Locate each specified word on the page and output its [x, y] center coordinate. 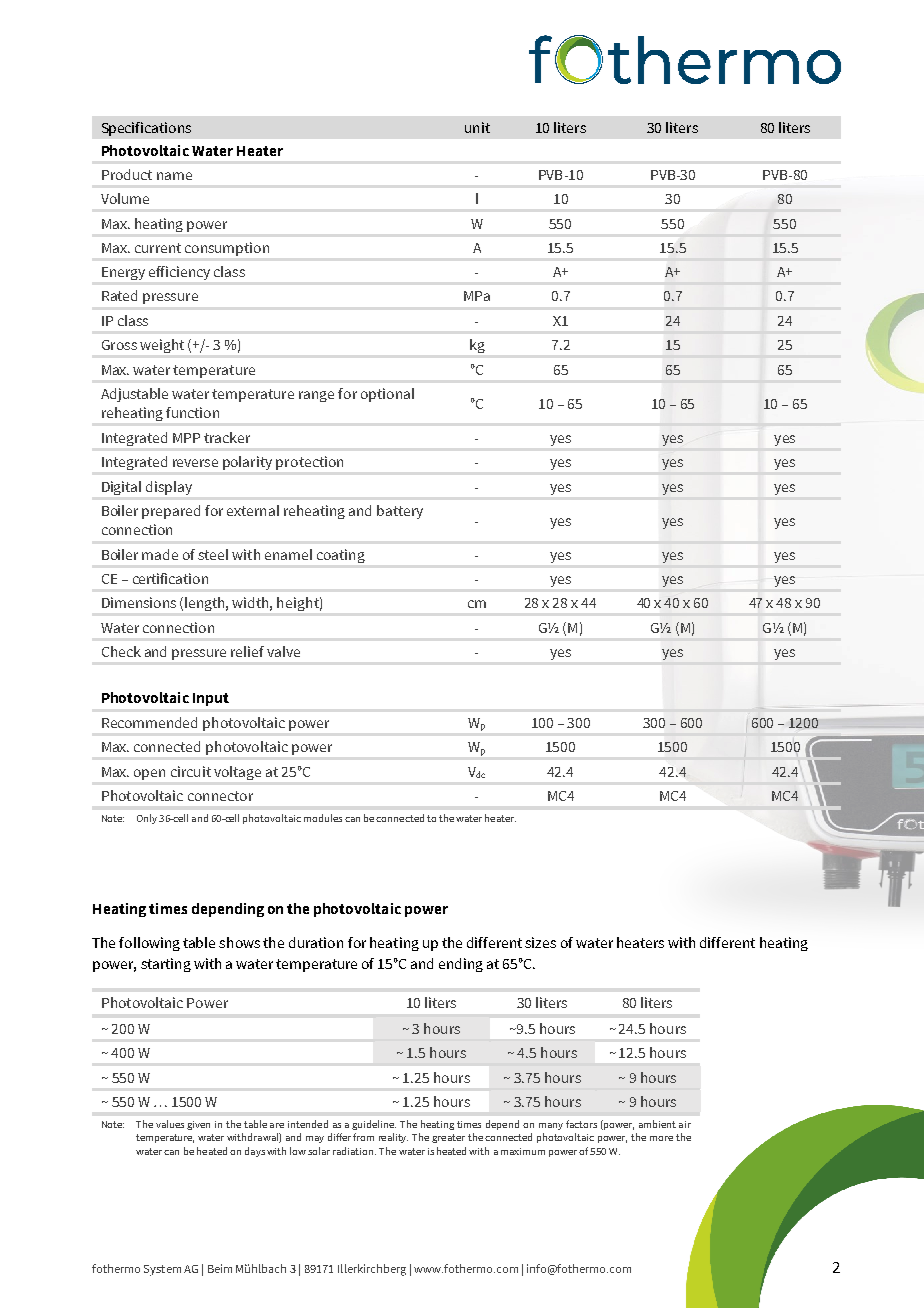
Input [211, 699]
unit [477, 127]
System [162, 1270]
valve [283, 651]
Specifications [146, 129]
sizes [540, 942]
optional [387, 395]
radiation [354, 1151]
